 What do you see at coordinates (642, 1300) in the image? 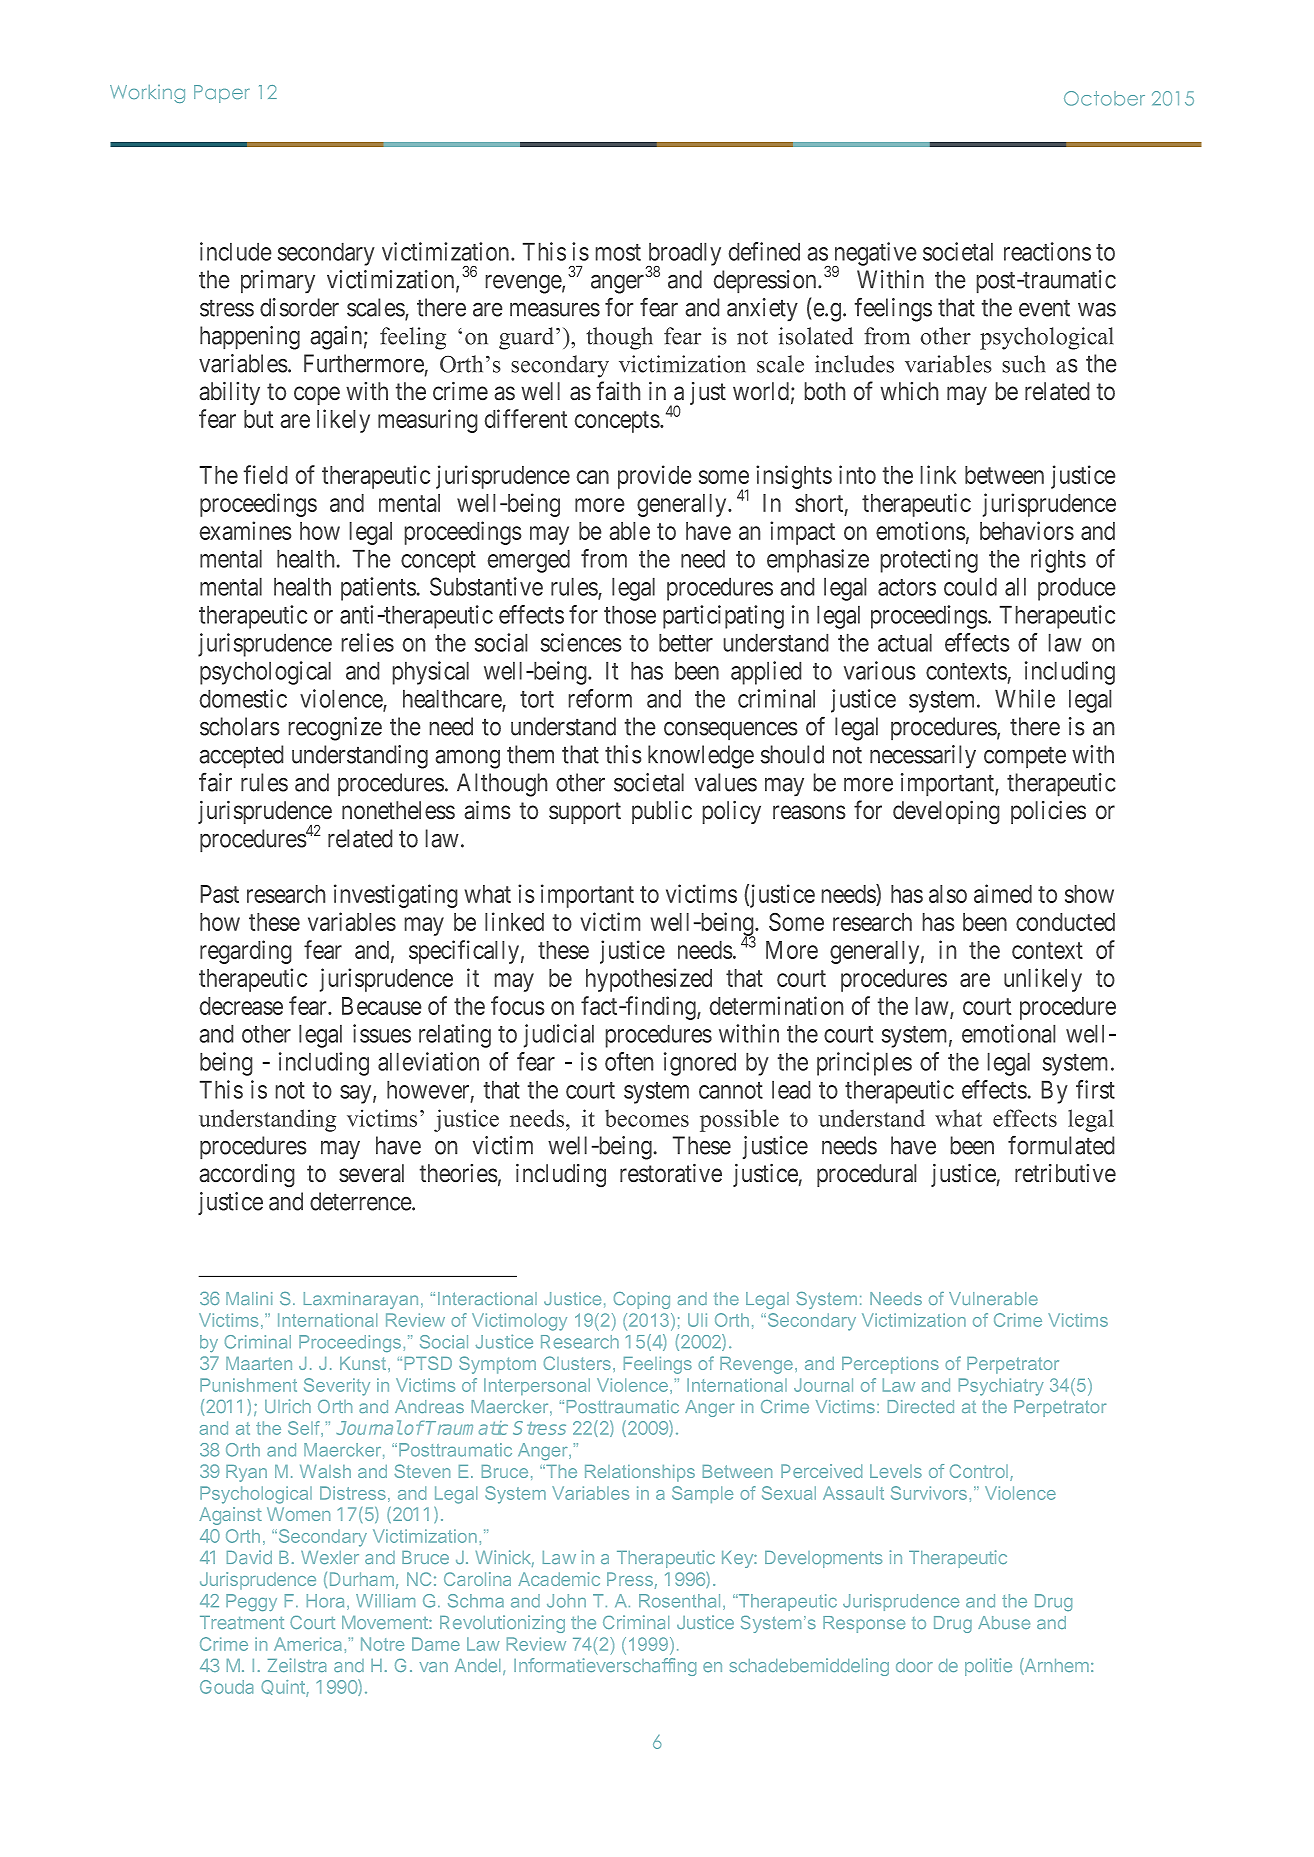
I see `Coping` at bounding box center [642, 1300].
